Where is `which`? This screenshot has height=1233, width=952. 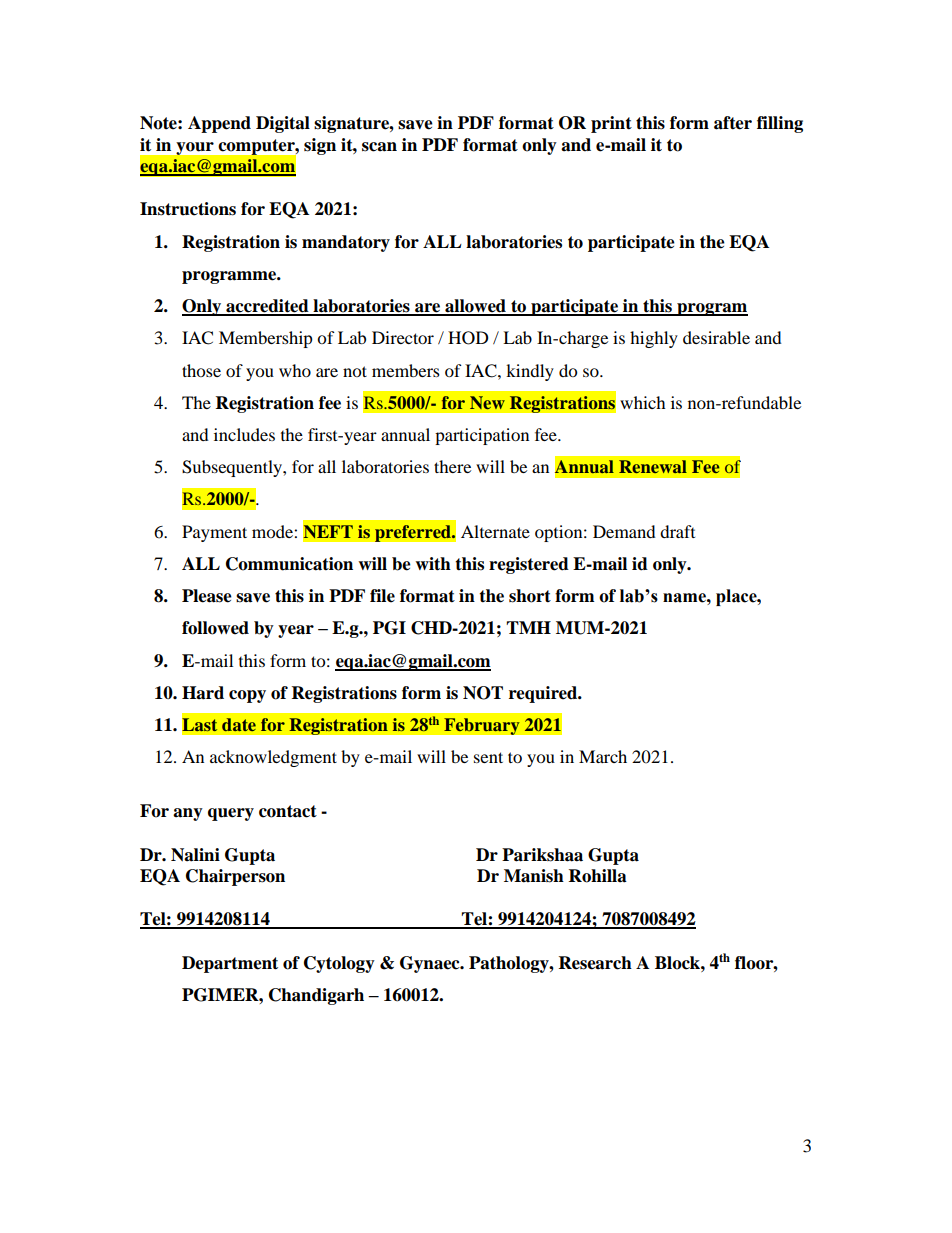 which is located at coordinates (643, 402).
